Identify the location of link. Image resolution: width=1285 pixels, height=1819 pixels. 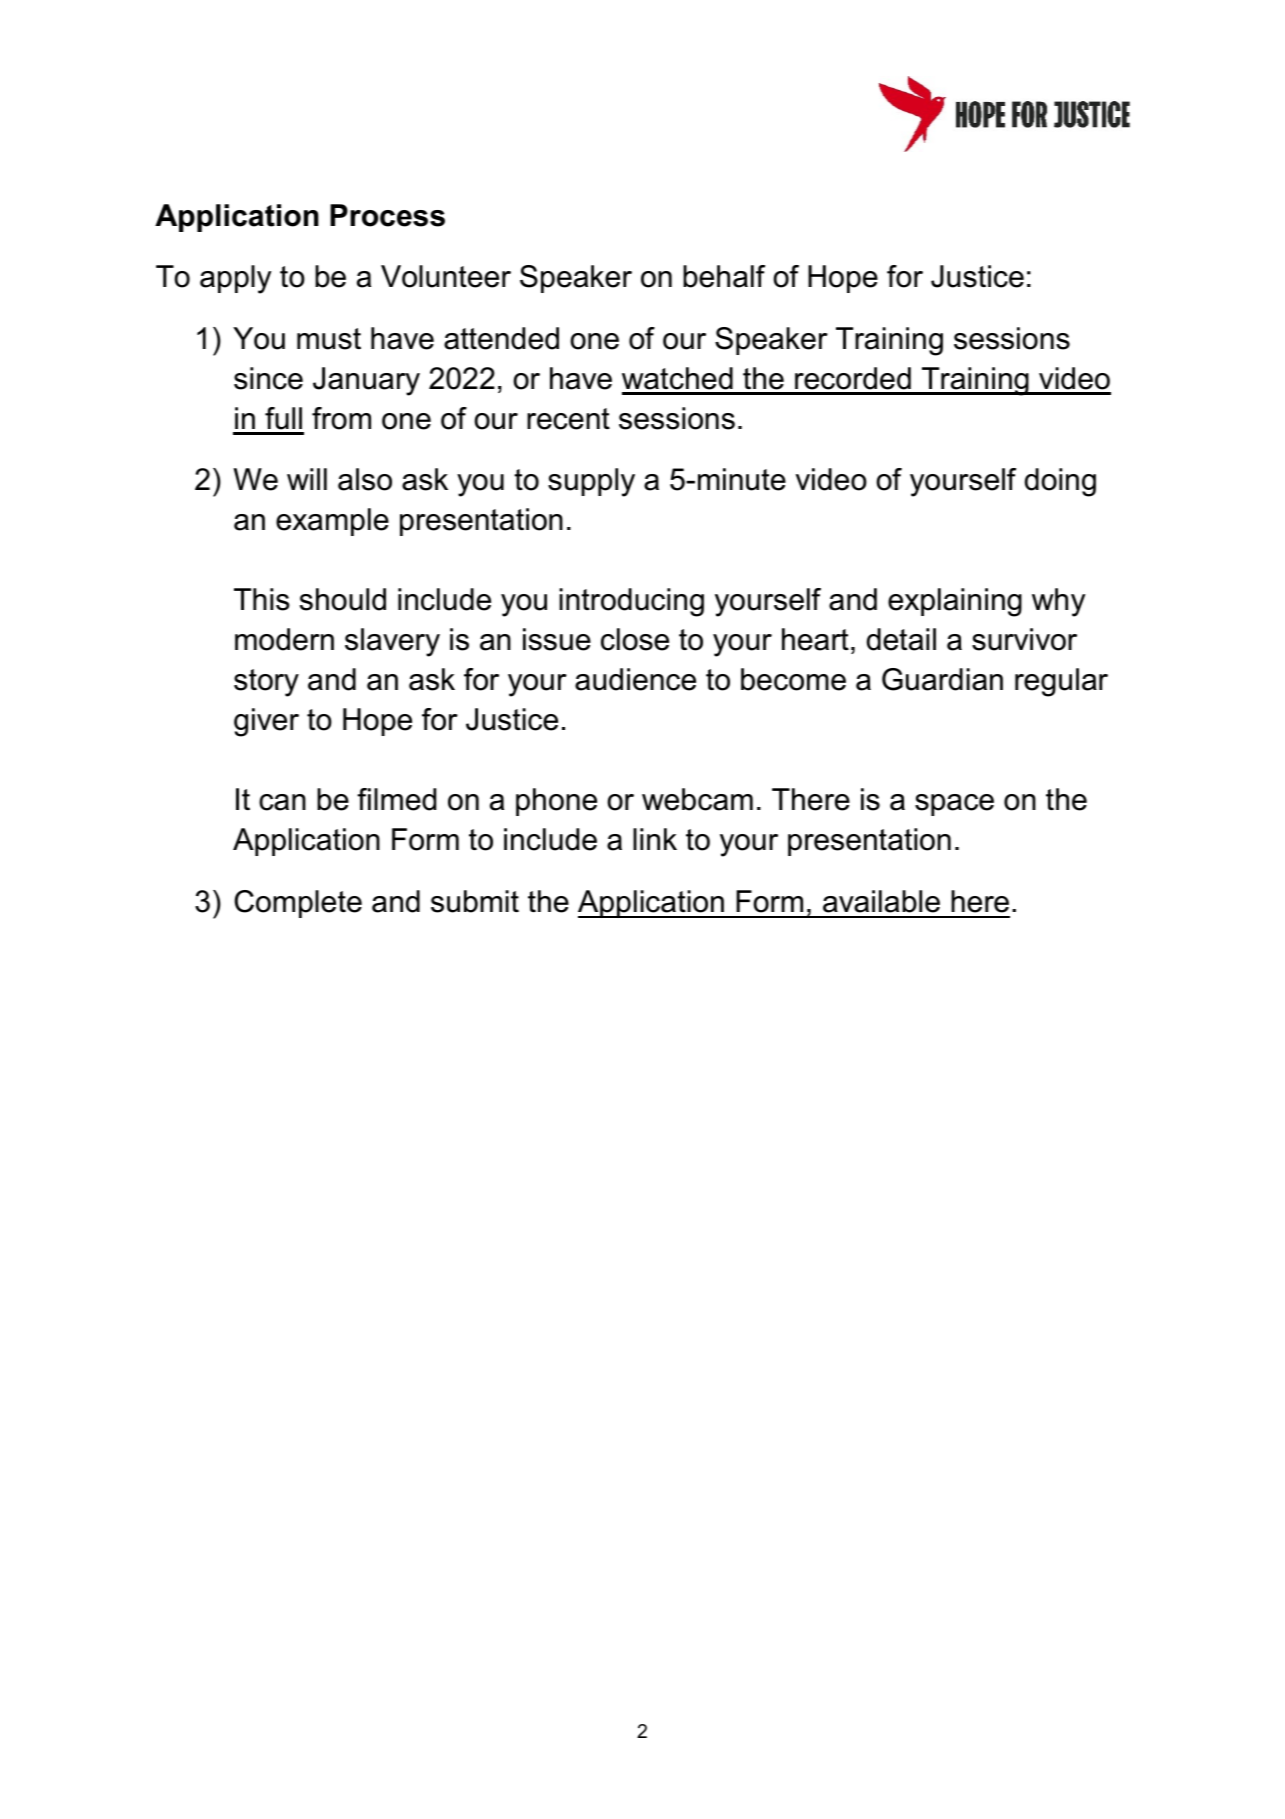
(655, 839).
